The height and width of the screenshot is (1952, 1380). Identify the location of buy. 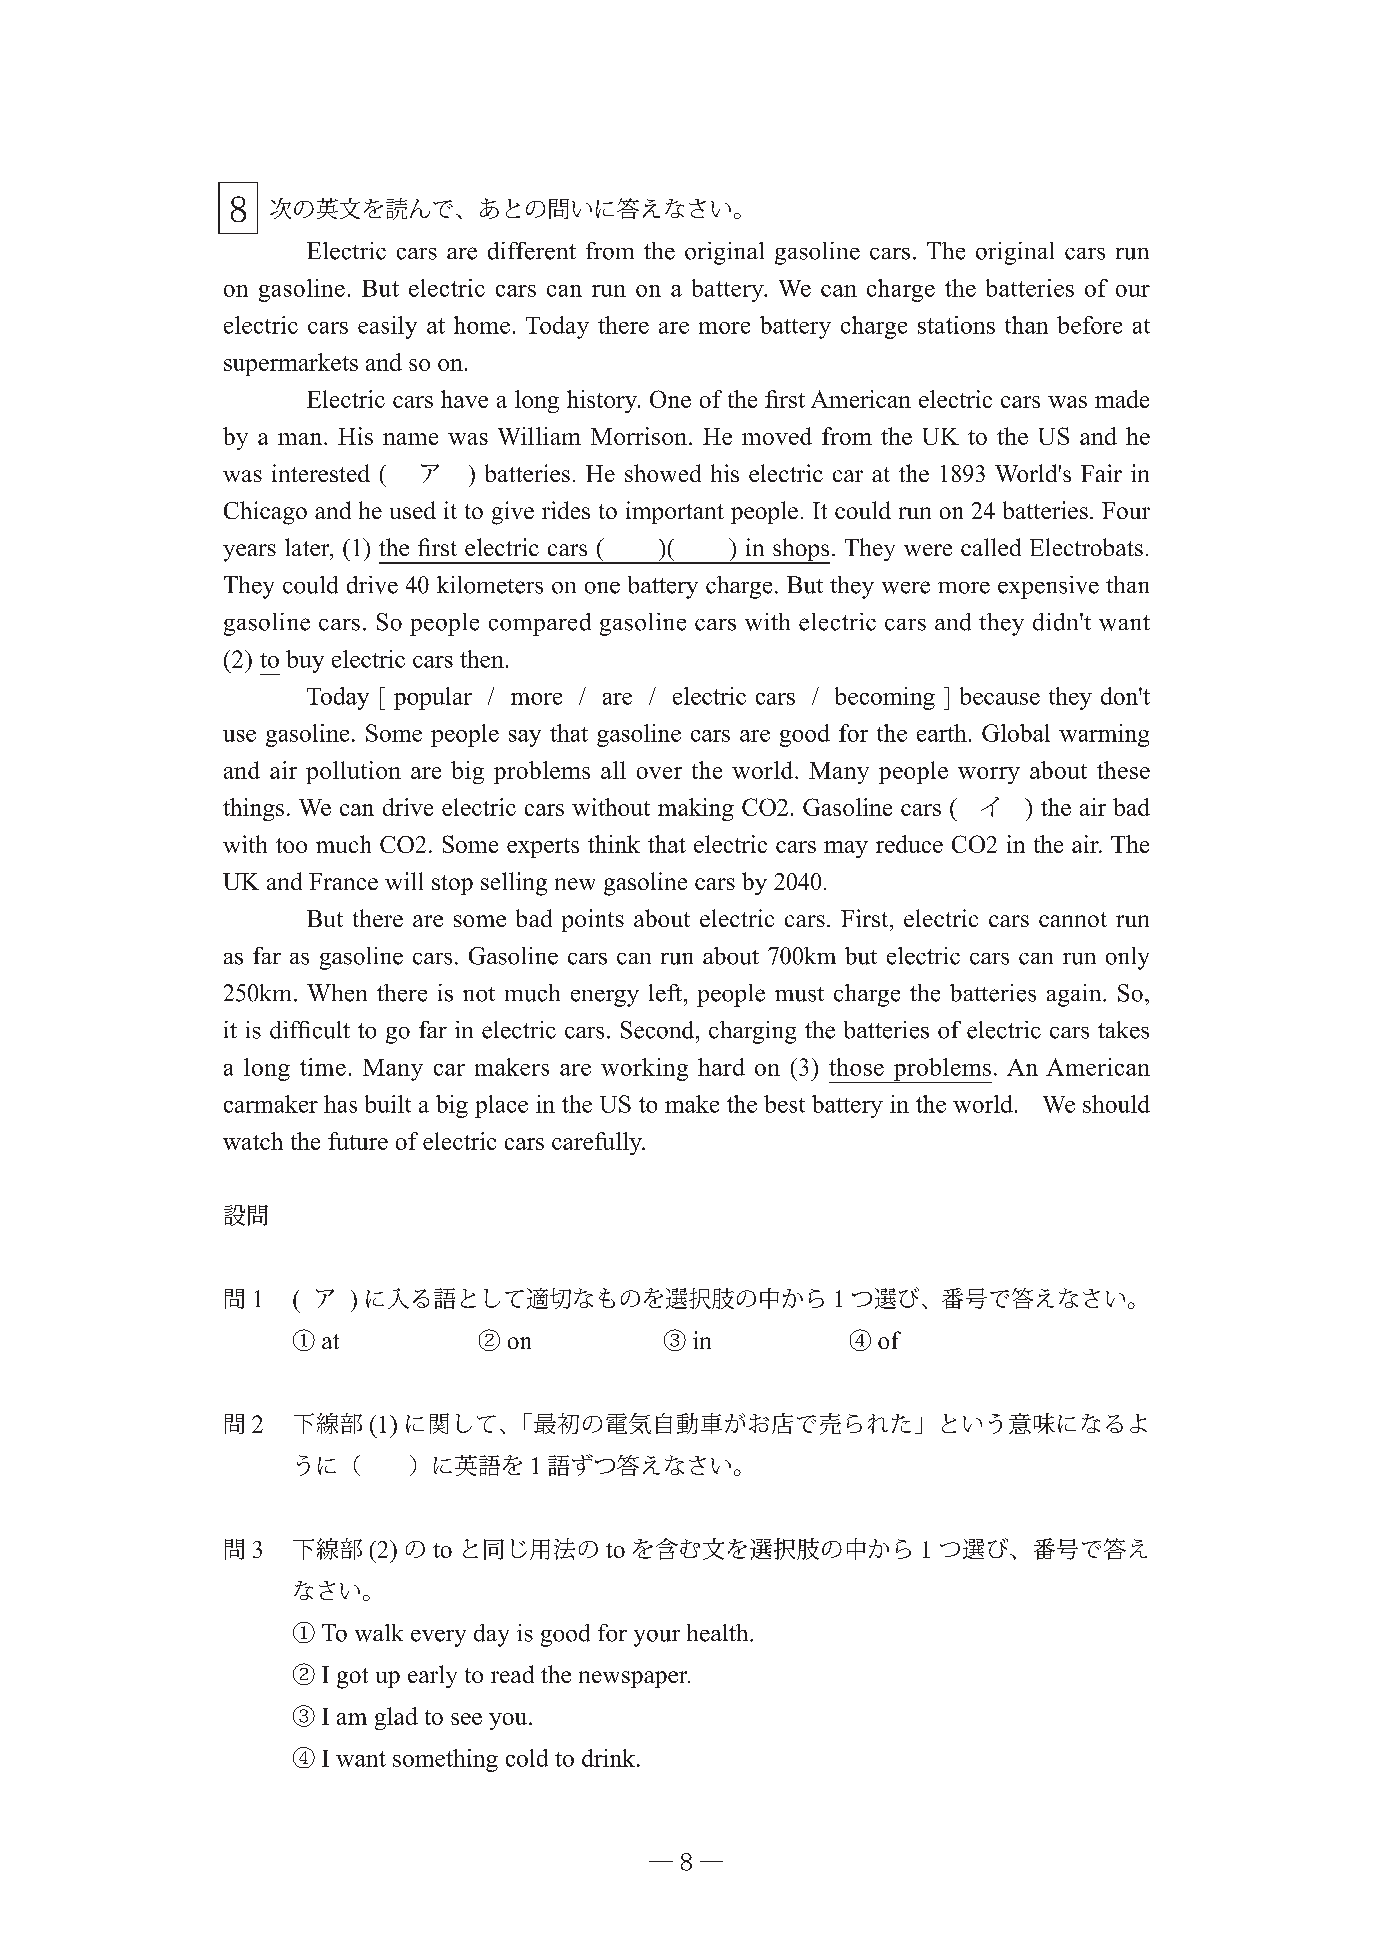
(305, 661).
